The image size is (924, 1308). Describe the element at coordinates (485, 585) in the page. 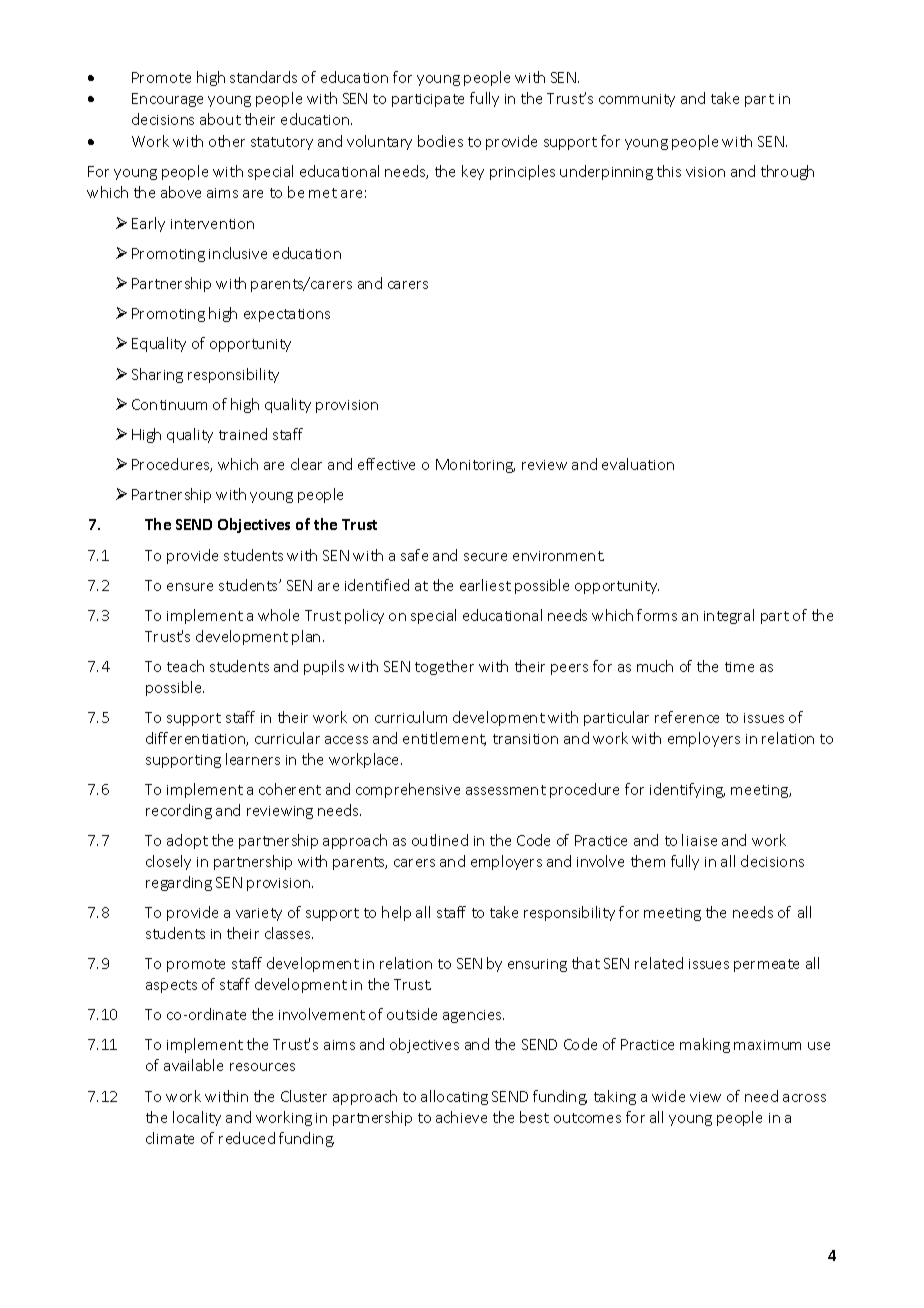

I see `earliest` at that location.
